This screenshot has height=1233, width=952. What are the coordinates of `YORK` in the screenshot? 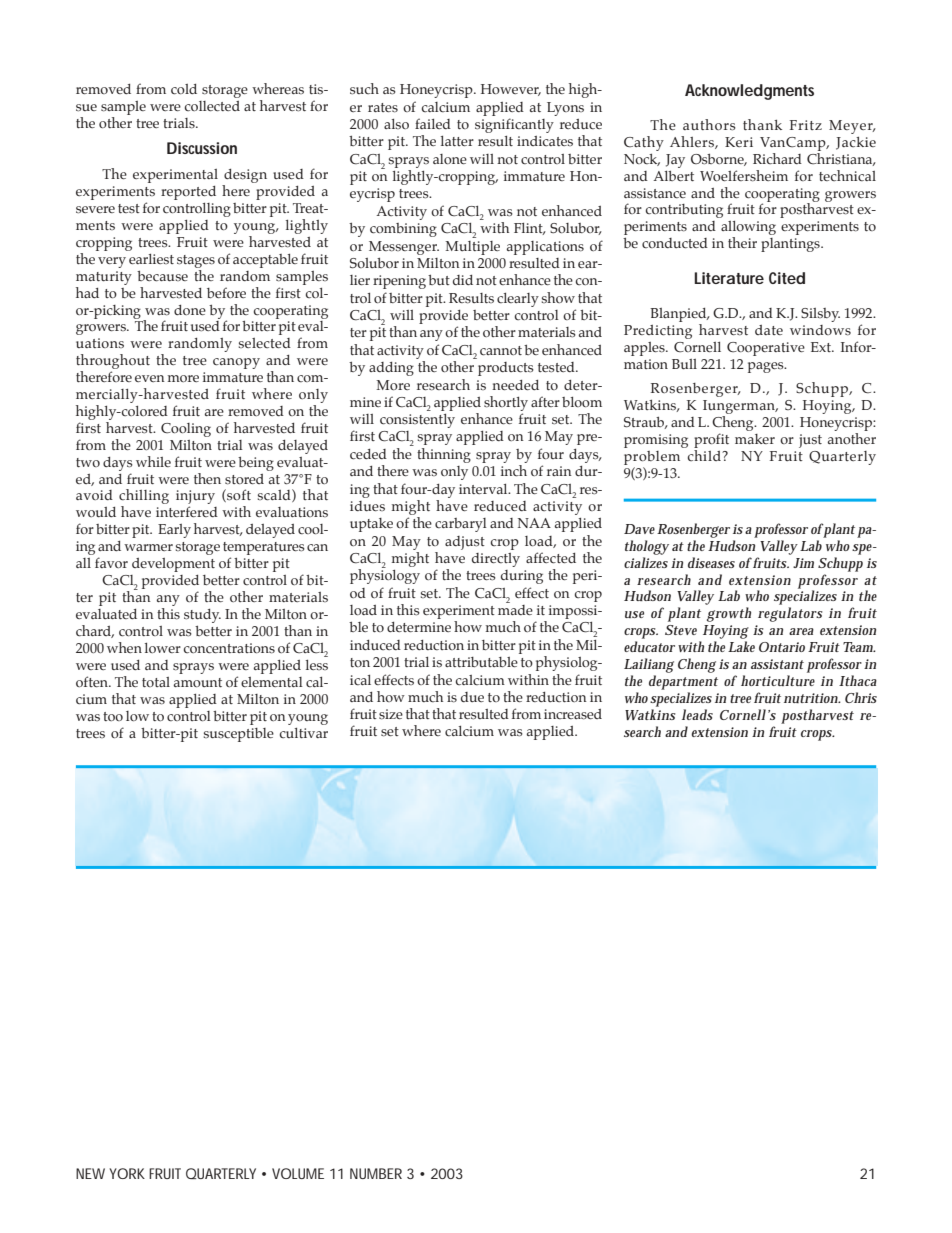 It's located at (127, 1173).
